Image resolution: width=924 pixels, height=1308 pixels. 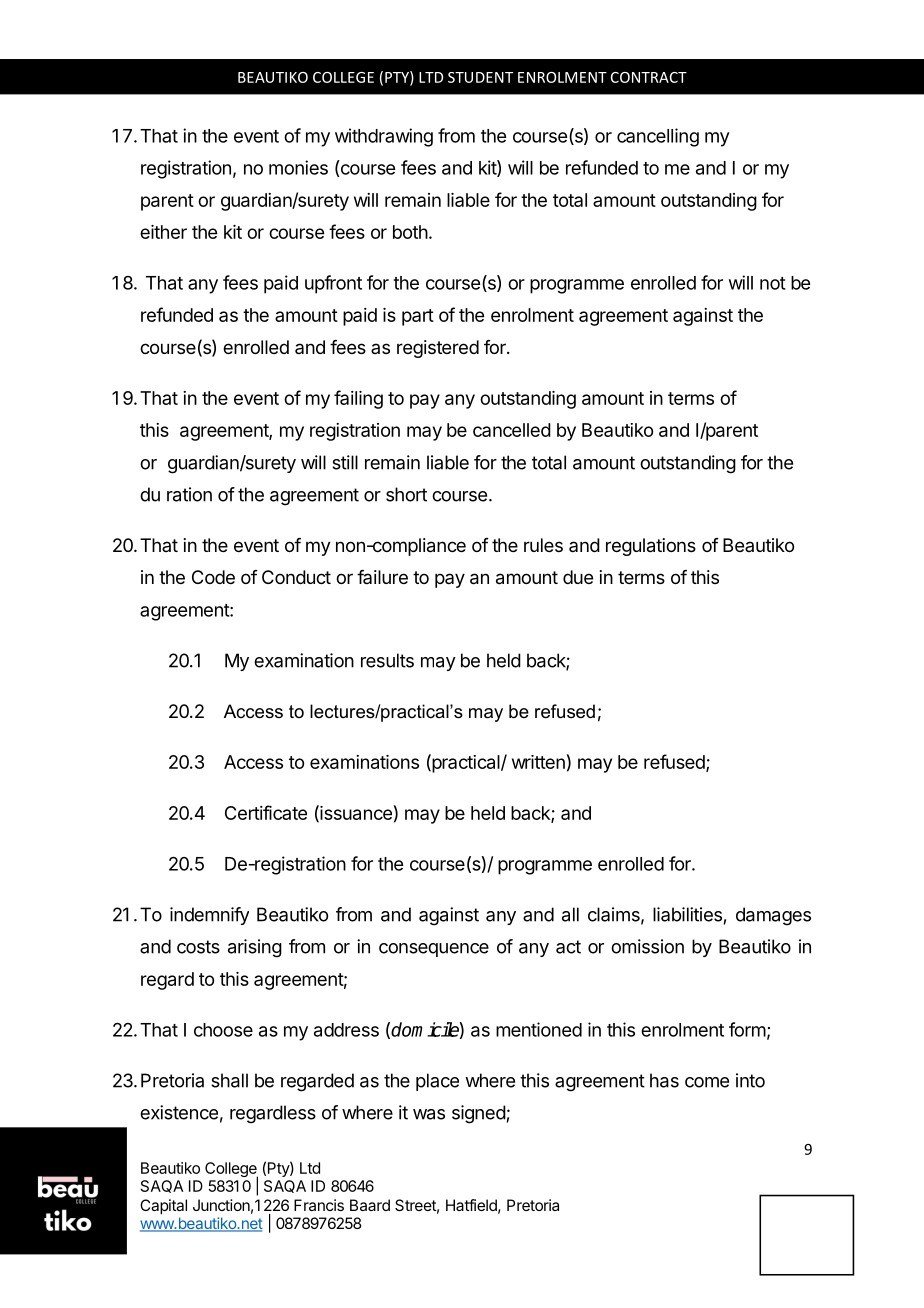 What do you see at coordinates (298, 167) in the screenshot?
I see `monies` at bounding box center [298, 167].
